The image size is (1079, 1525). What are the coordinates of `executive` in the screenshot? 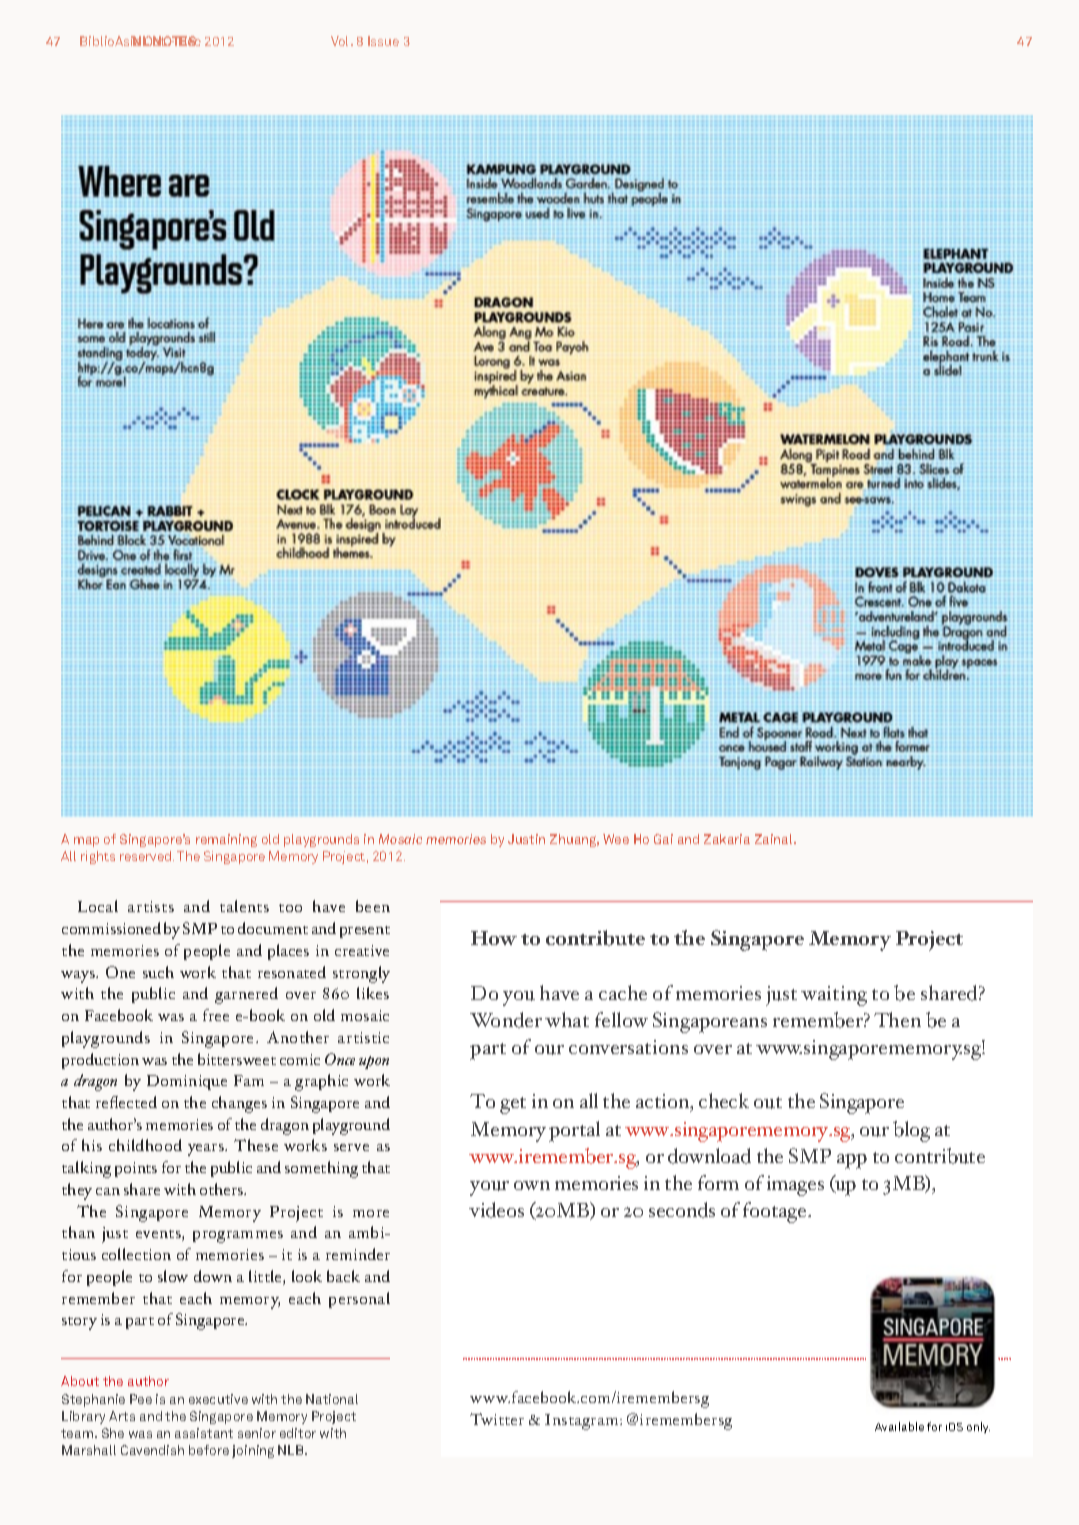 It's located at (218, 1399).
